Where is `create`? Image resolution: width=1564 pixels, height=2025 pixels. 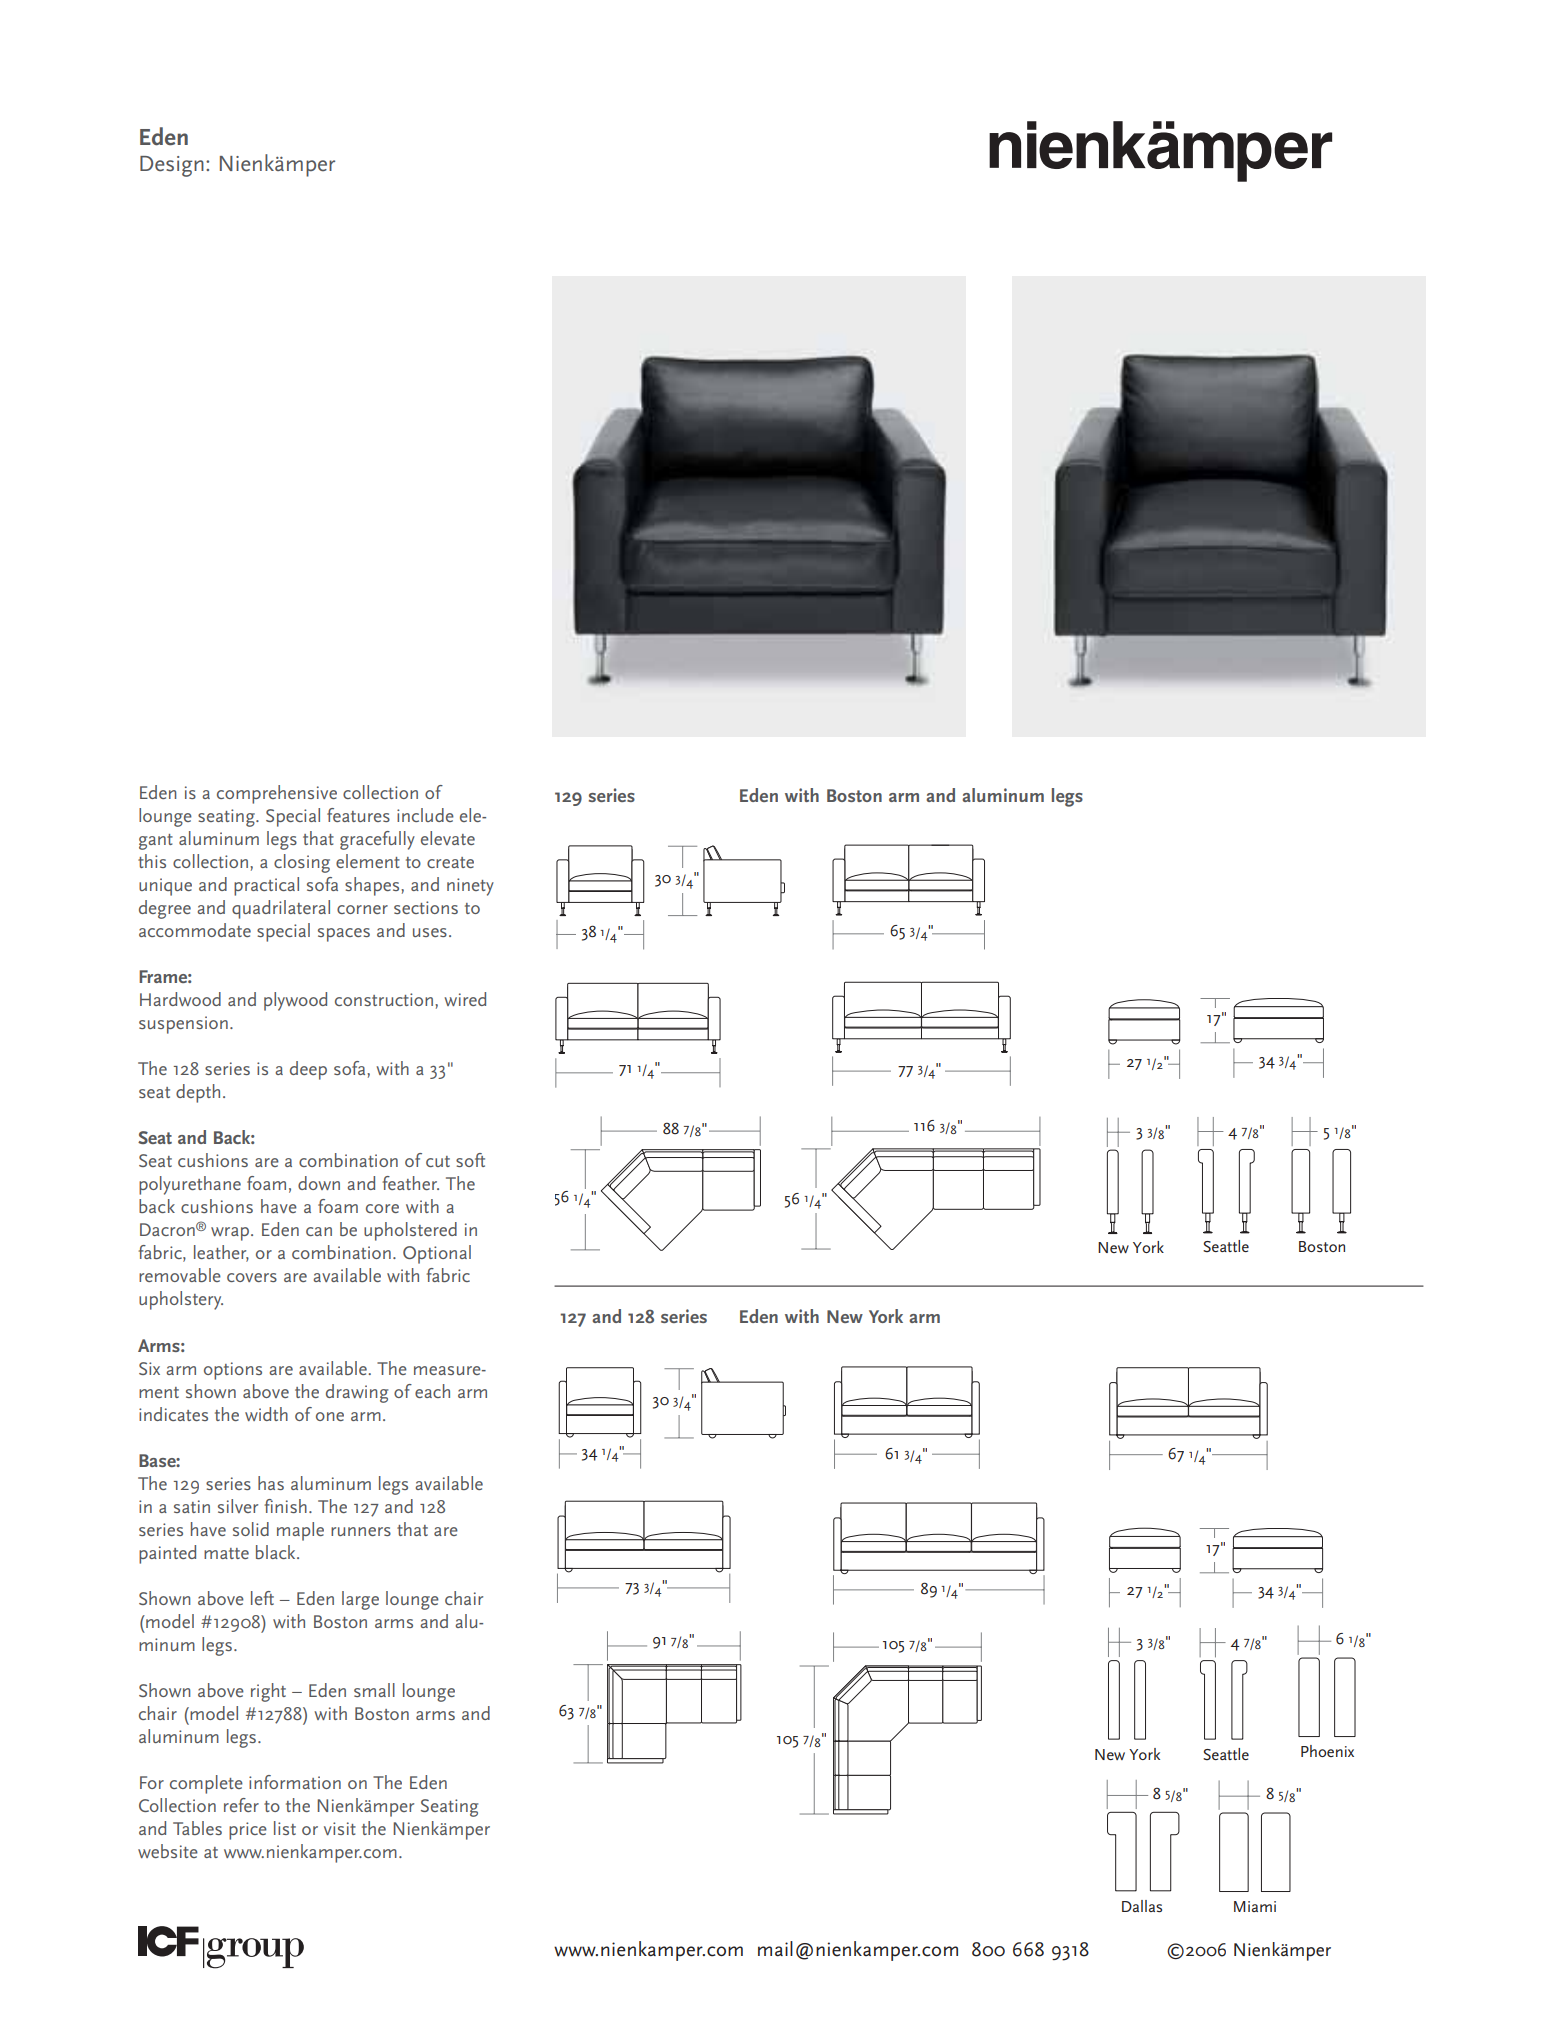
create is located at coordinates (450, 862).
